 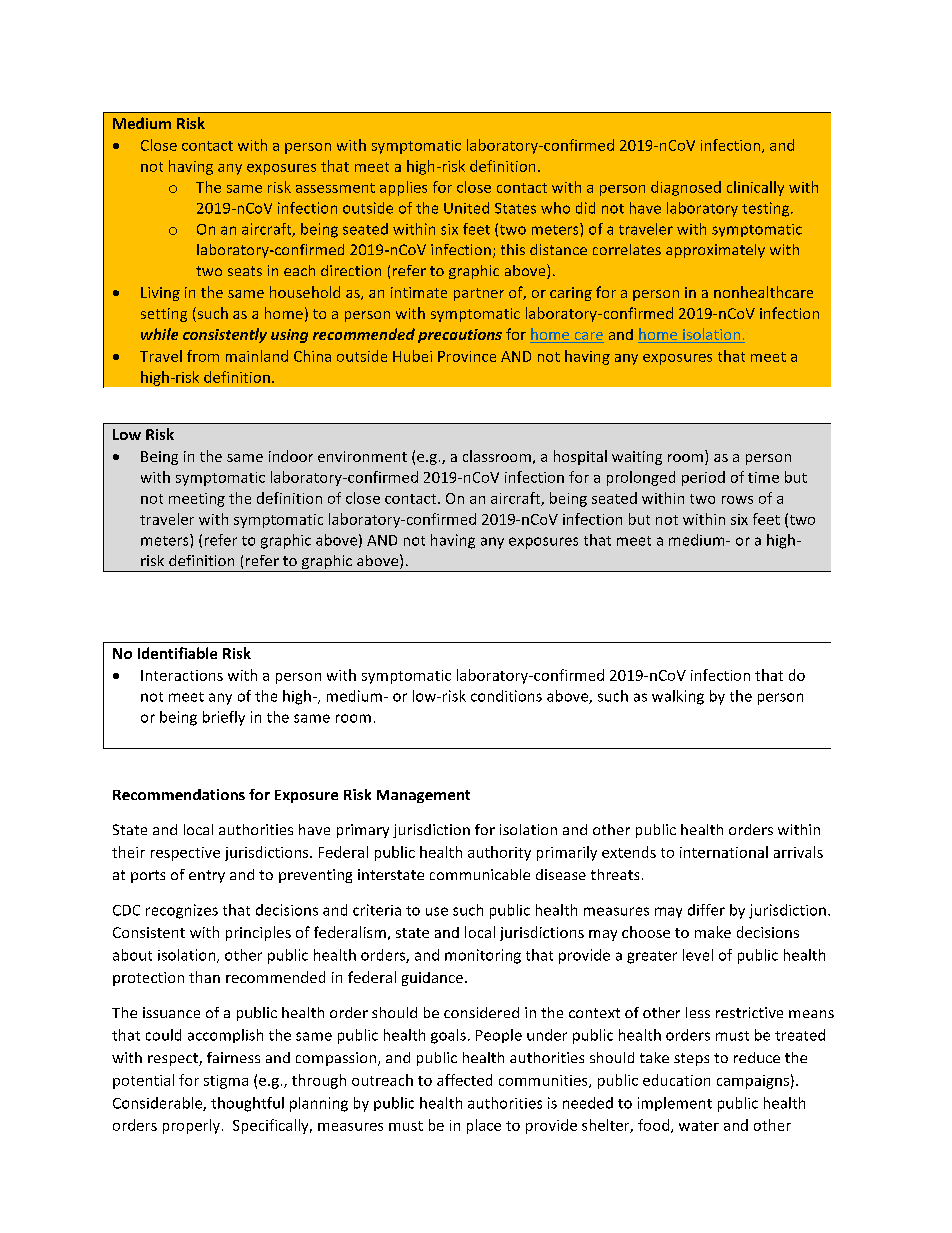 I want to click on international, so click(x=724, y=852).
